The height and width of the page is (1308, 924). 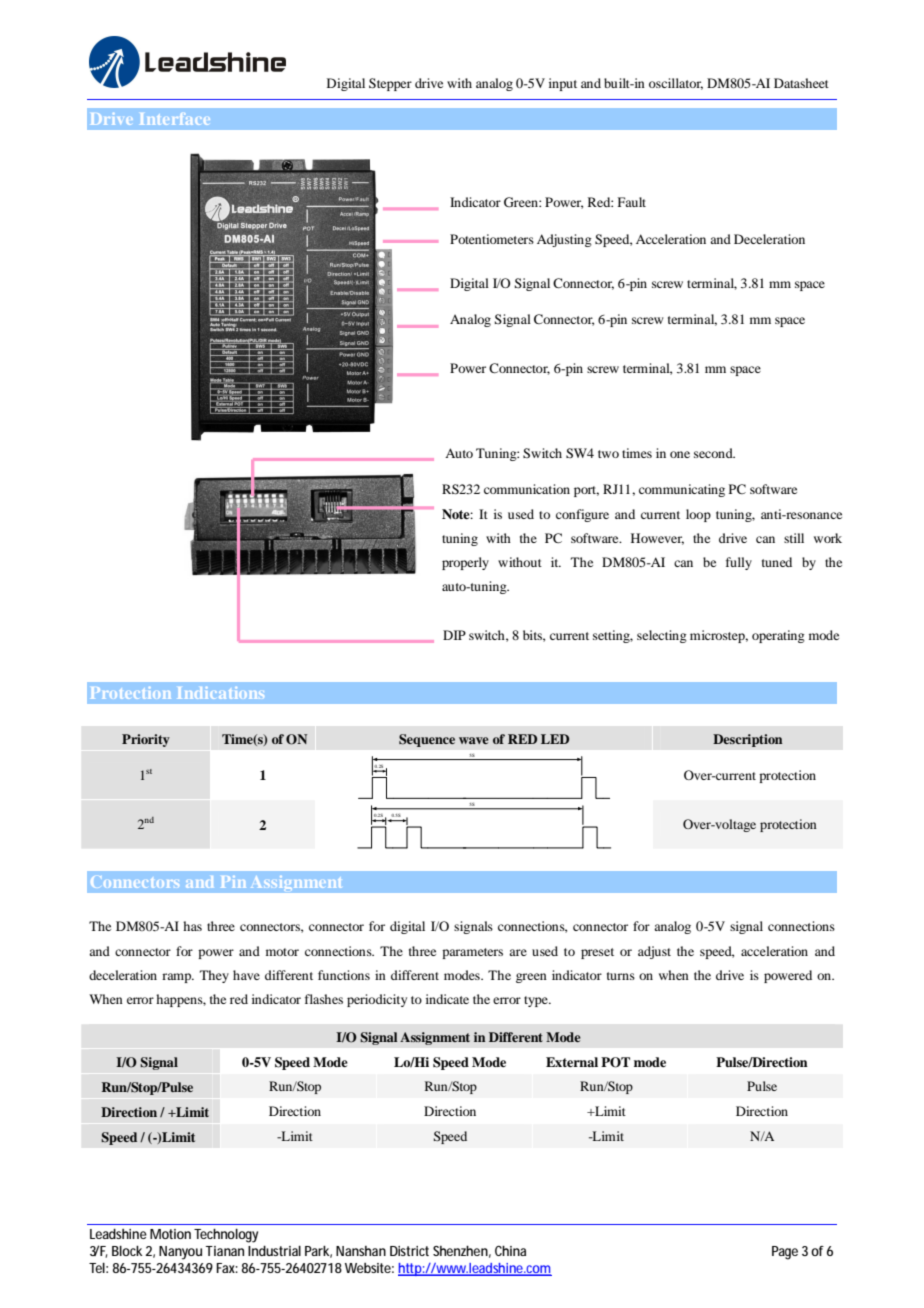 What do you see at coordinates (175, 119) in the page?
I see `Interface` at bounding box center [175, 119].
